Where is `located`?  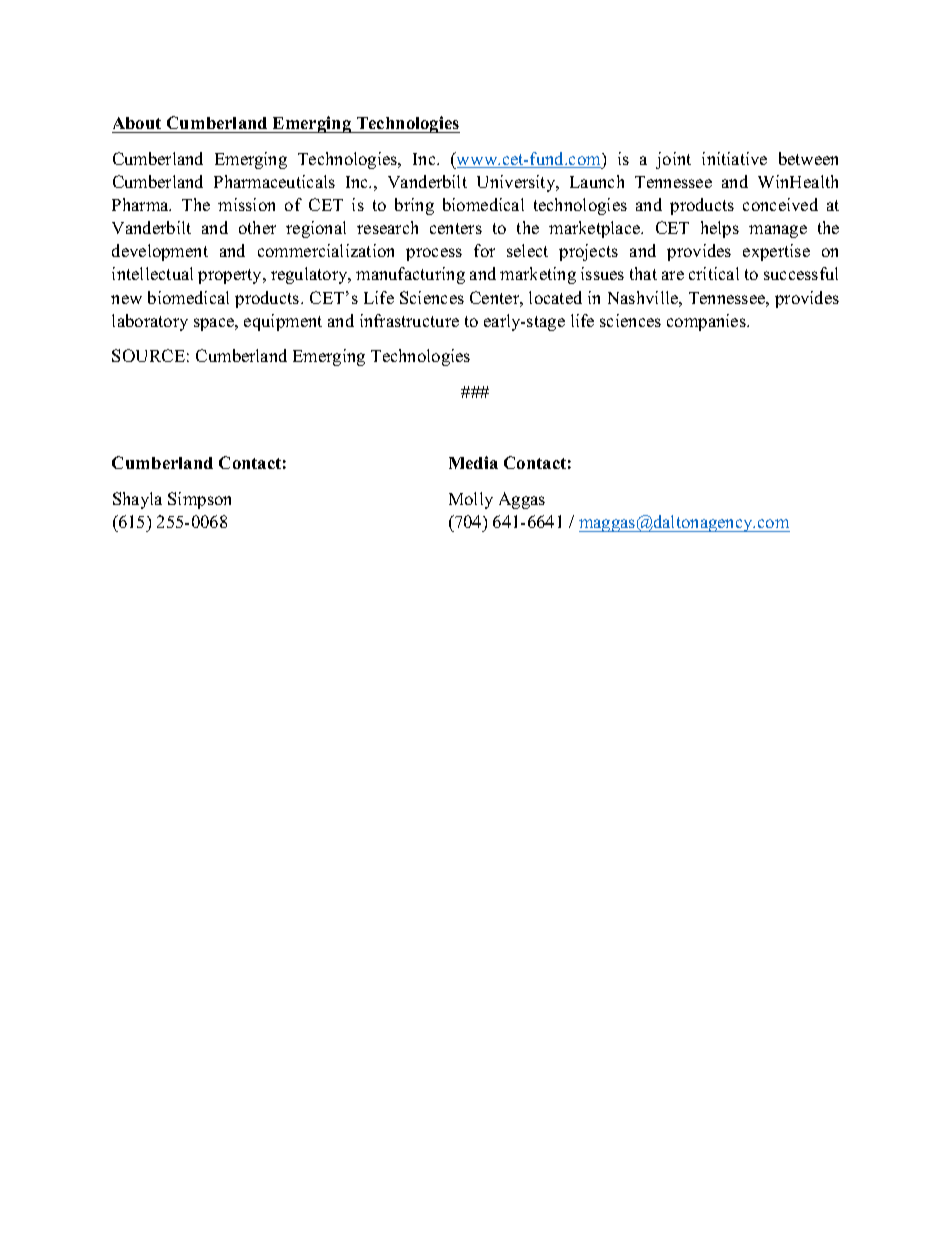
located is located at coordinates (555, 297).
